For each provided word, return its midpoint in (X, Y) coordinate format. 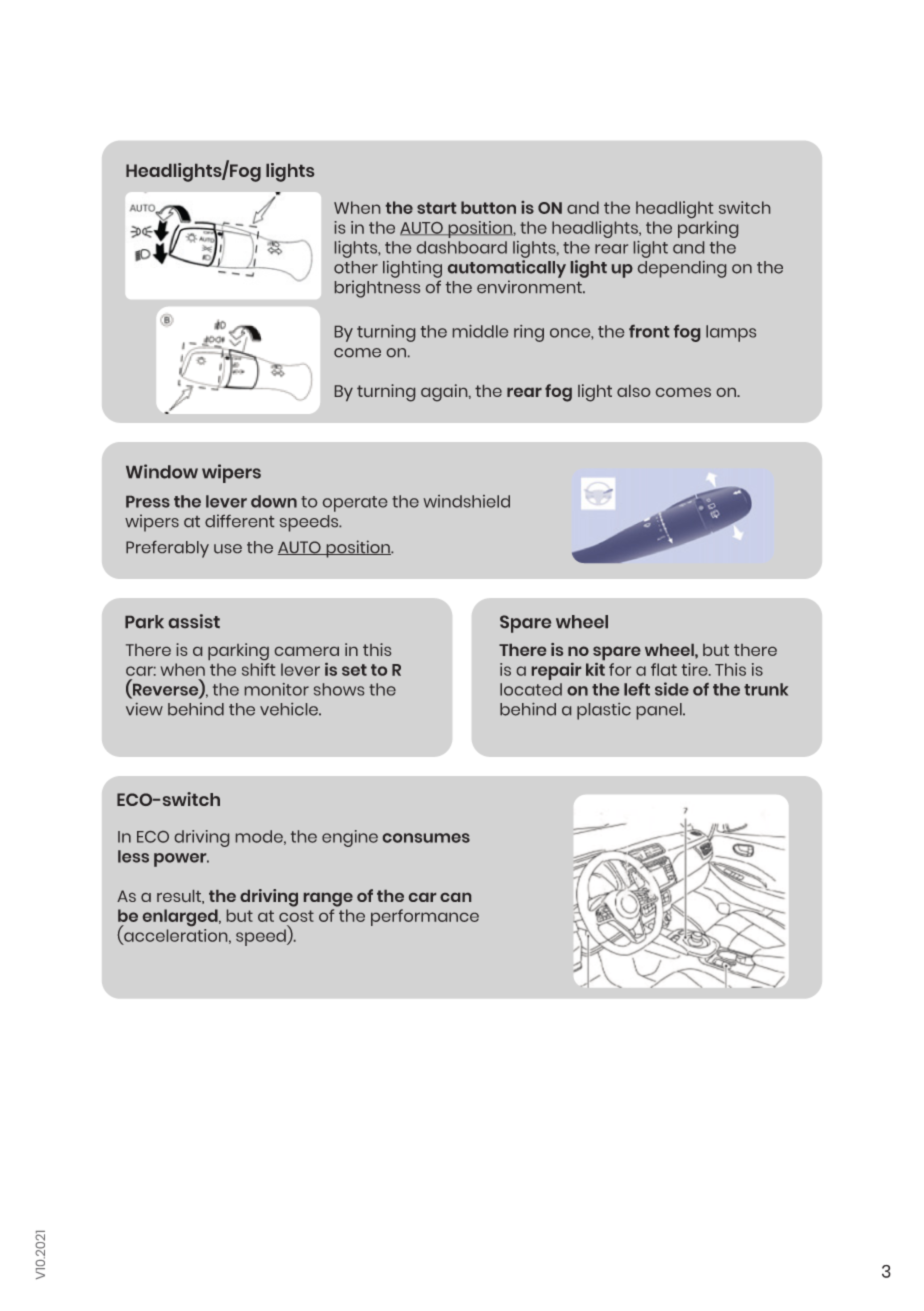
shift (258, 669)
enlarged (181, 917)
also (633, 391)
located (531, 689)
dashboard (462, 247)
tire (696, 669)
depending (682, 269)
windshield (466, 501)
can (455, 897)
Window (162, 471)
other (356, 267)
